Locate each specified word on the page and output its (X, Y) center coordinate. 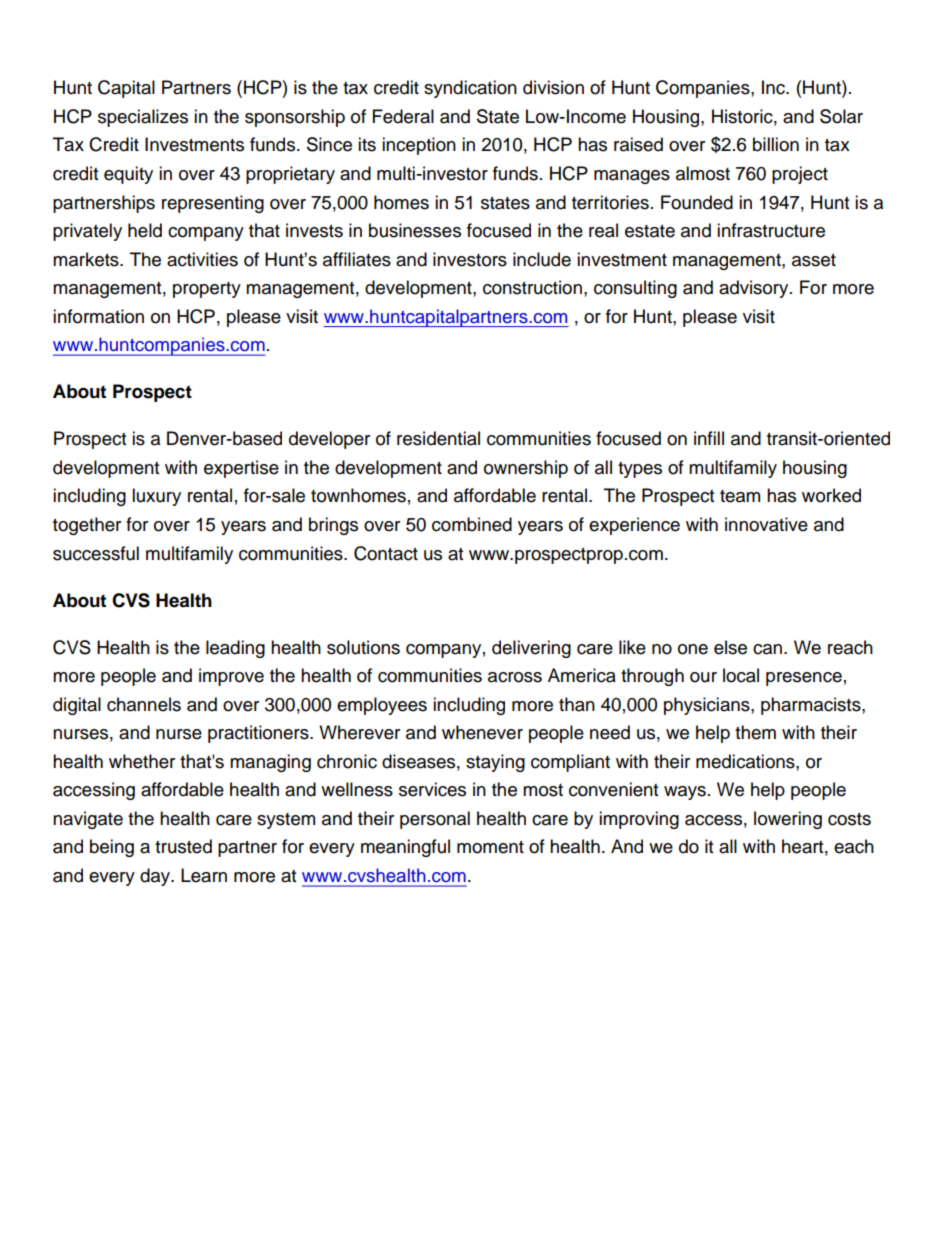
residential (438, 438)
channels (144, 704)
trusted (183, 846)
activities (202, 259)
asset (814, 260)
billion (776, 144)
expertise (241, 469)
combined (472, 524)
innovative (766, 524)
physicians (708, 706)
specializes (143, 118)
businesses (415, 230)
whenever (482, 732)
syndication (470, 89)
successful (96, 553)
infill (709, 438)
